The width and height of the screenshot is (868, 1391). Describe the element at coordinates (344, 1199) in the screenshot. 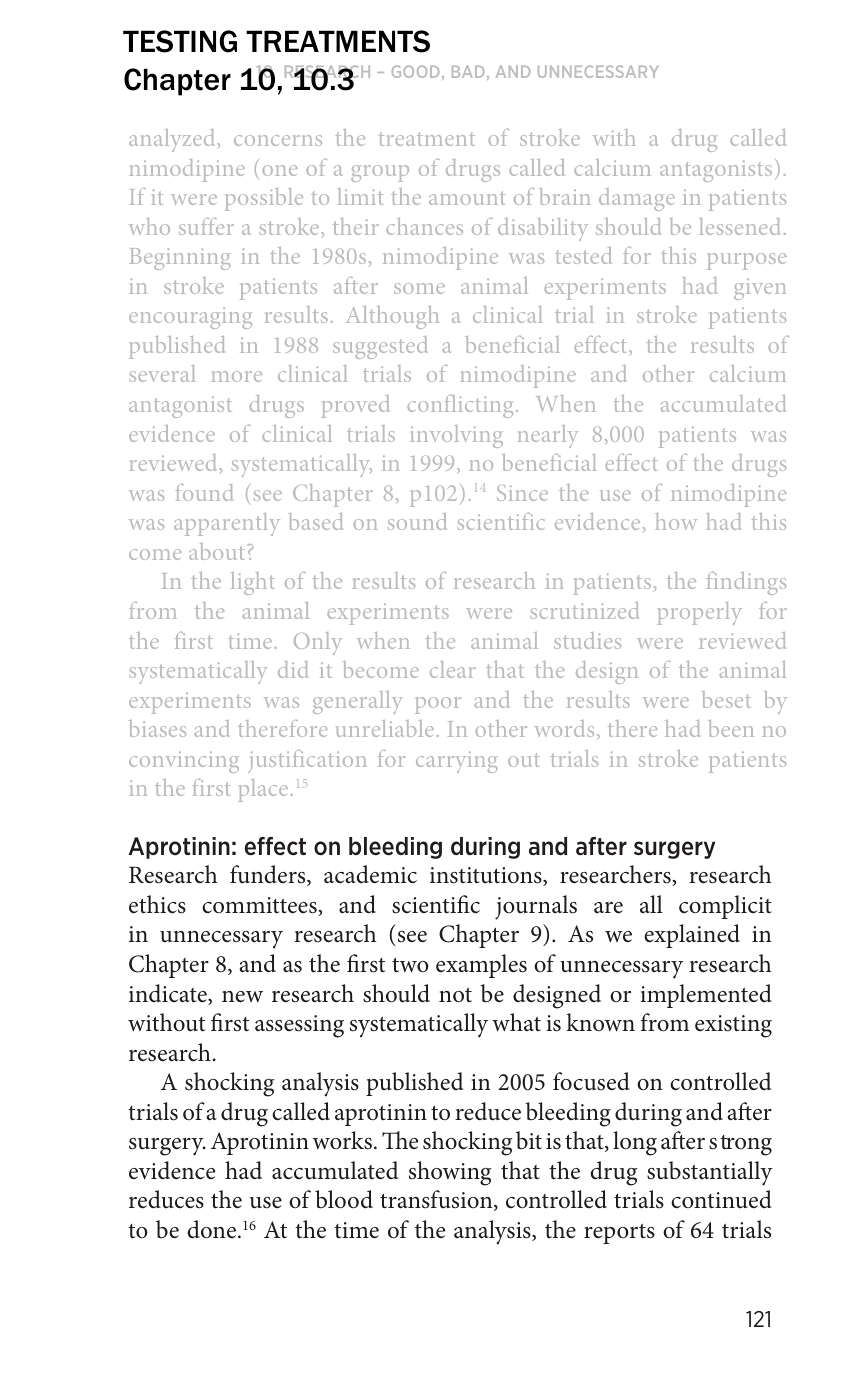

I see `blood` at that location.
